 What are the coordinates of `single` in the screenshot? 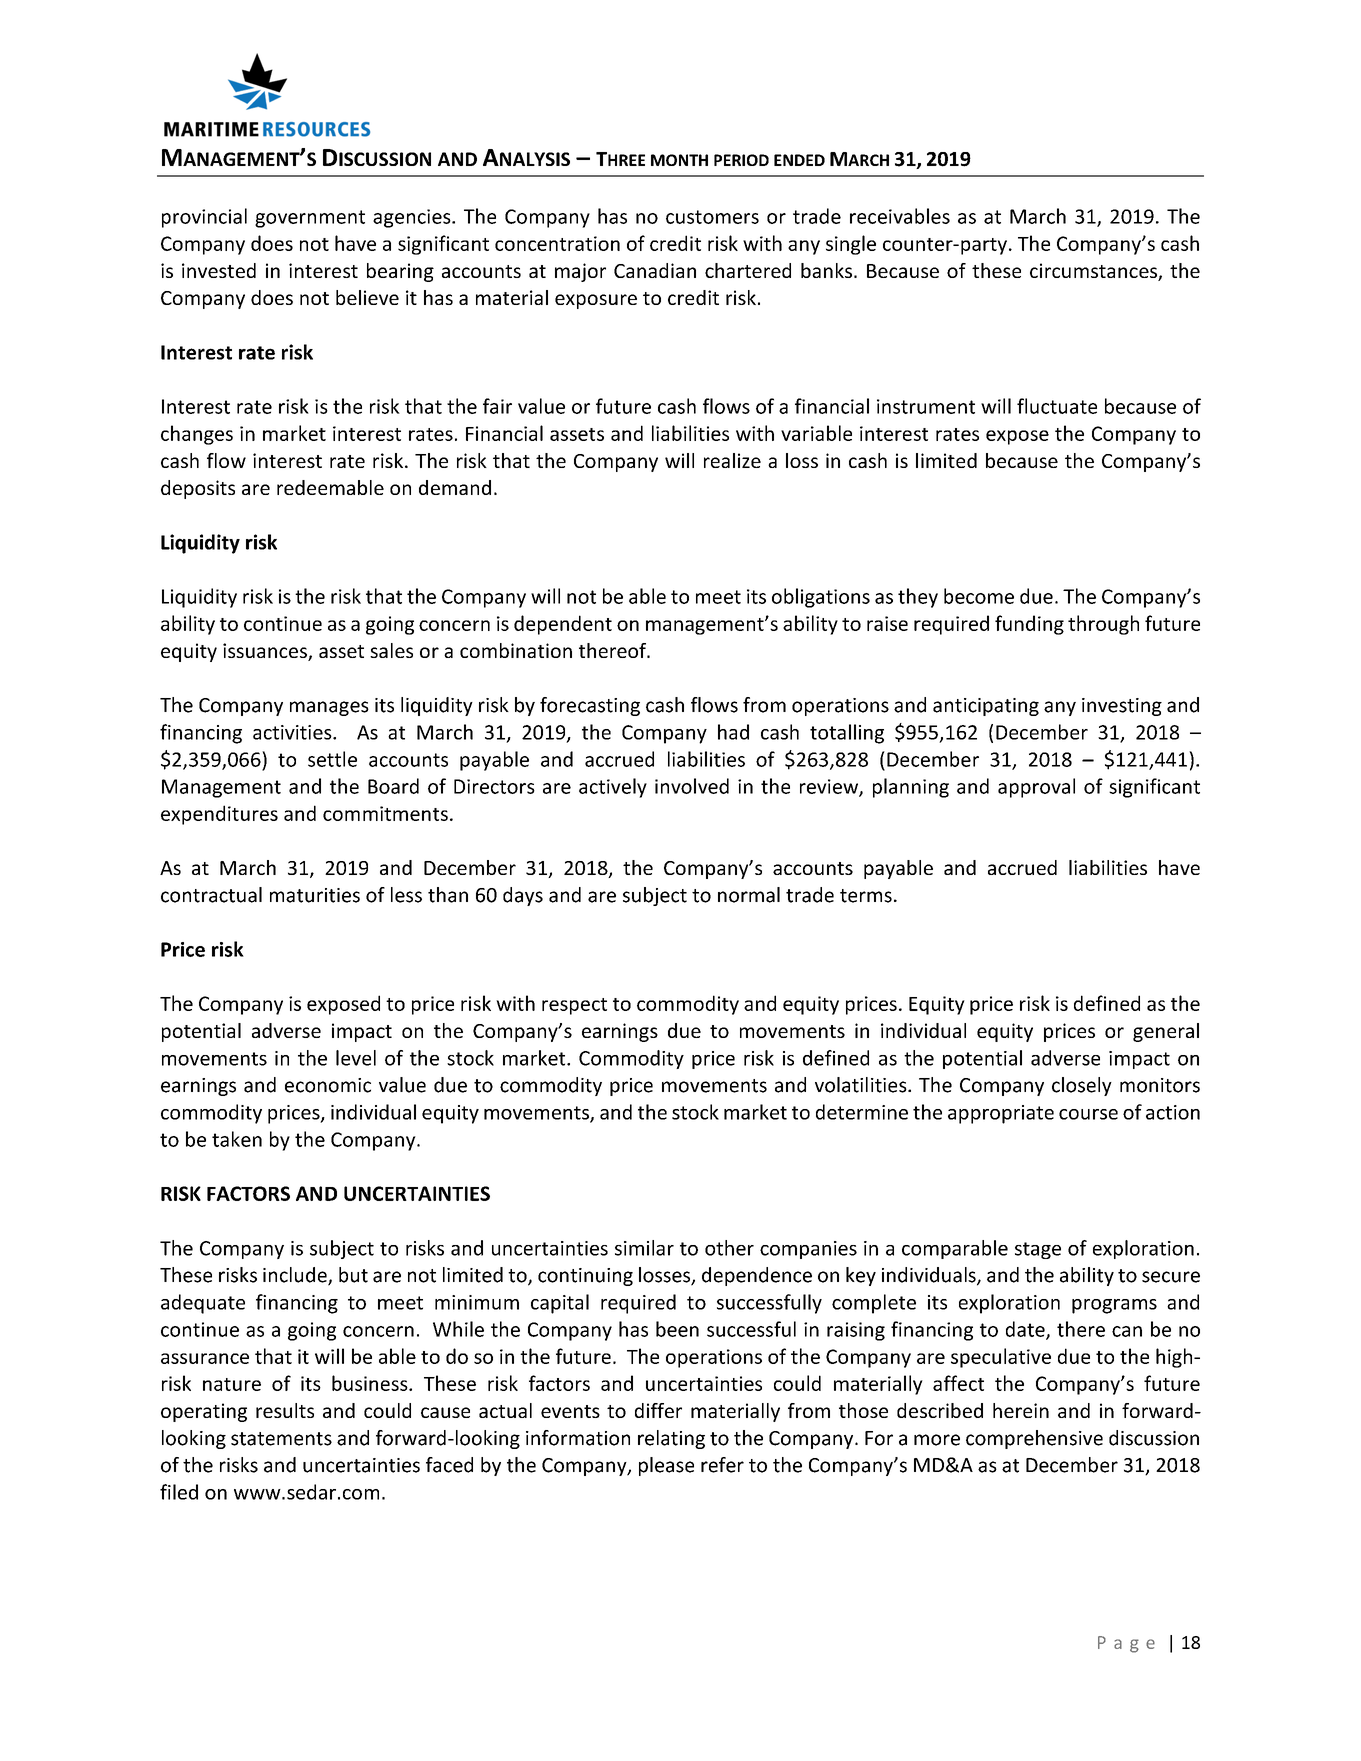 It's located at (851, 245).
